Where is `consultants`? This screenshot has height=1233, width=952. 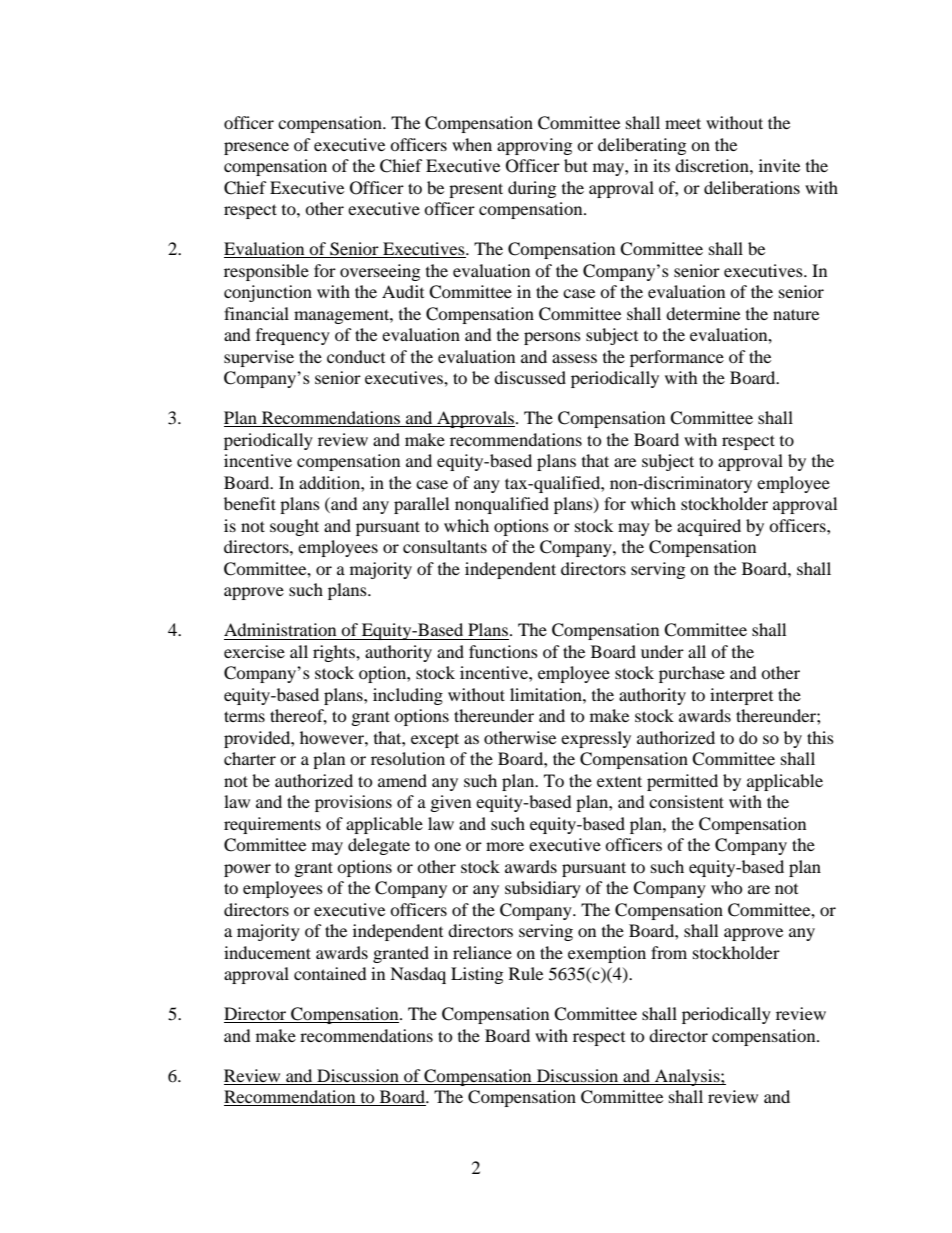 consultants is located at coordinates (445, 546).
